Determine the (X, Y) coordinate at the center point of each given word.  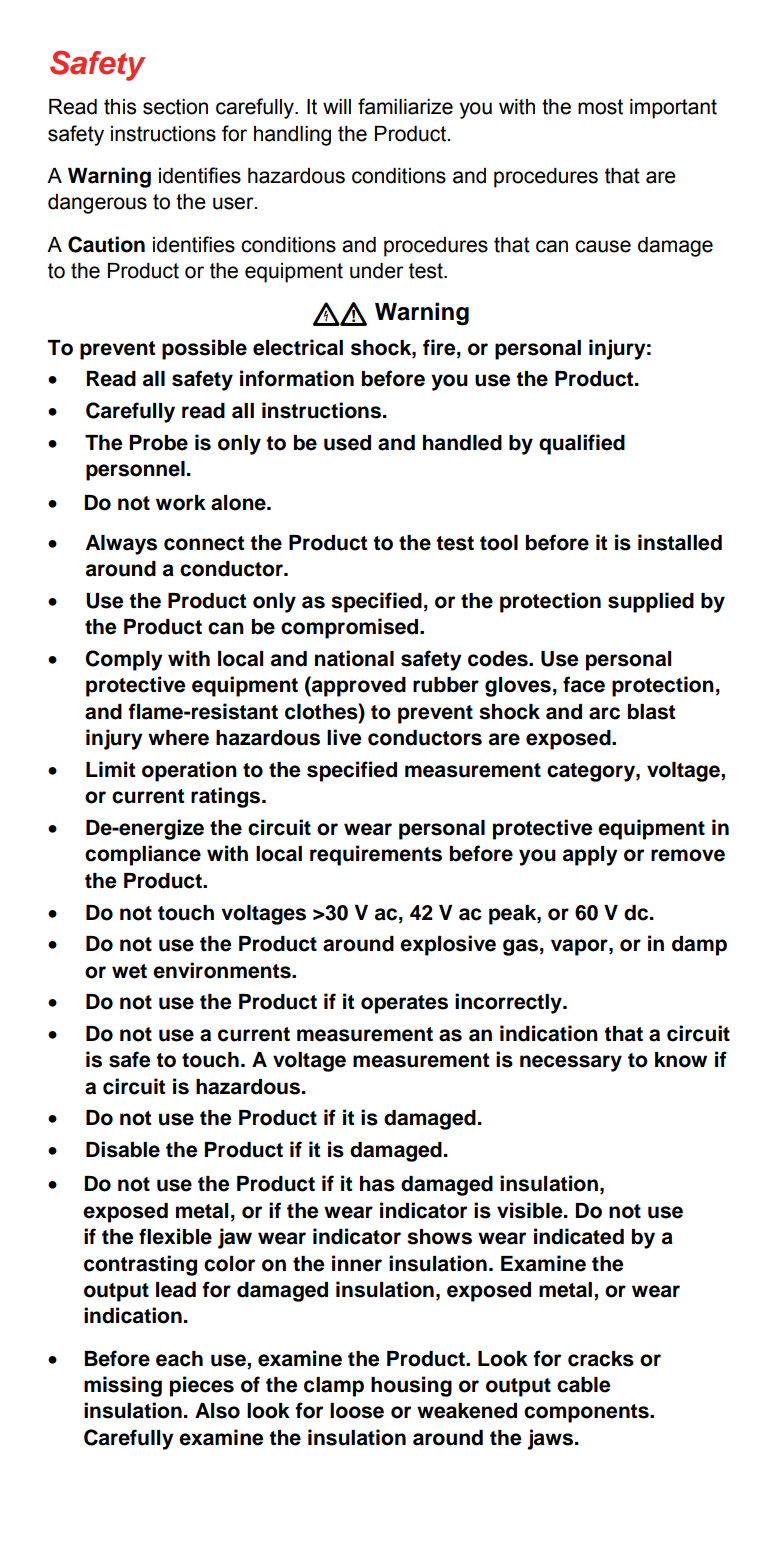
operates (404, 1004)
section (175, 107)
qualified (582, 444)
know (681, 1060)
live (344, 737)
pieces (202, 1386)
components (587, 1413)
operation (189, 771)
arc (604, 713)
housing (411, 1386)
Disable (123, 1149)
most (600, 107)
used (347, 443)
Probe (159, 443)
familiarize (405, 106)
